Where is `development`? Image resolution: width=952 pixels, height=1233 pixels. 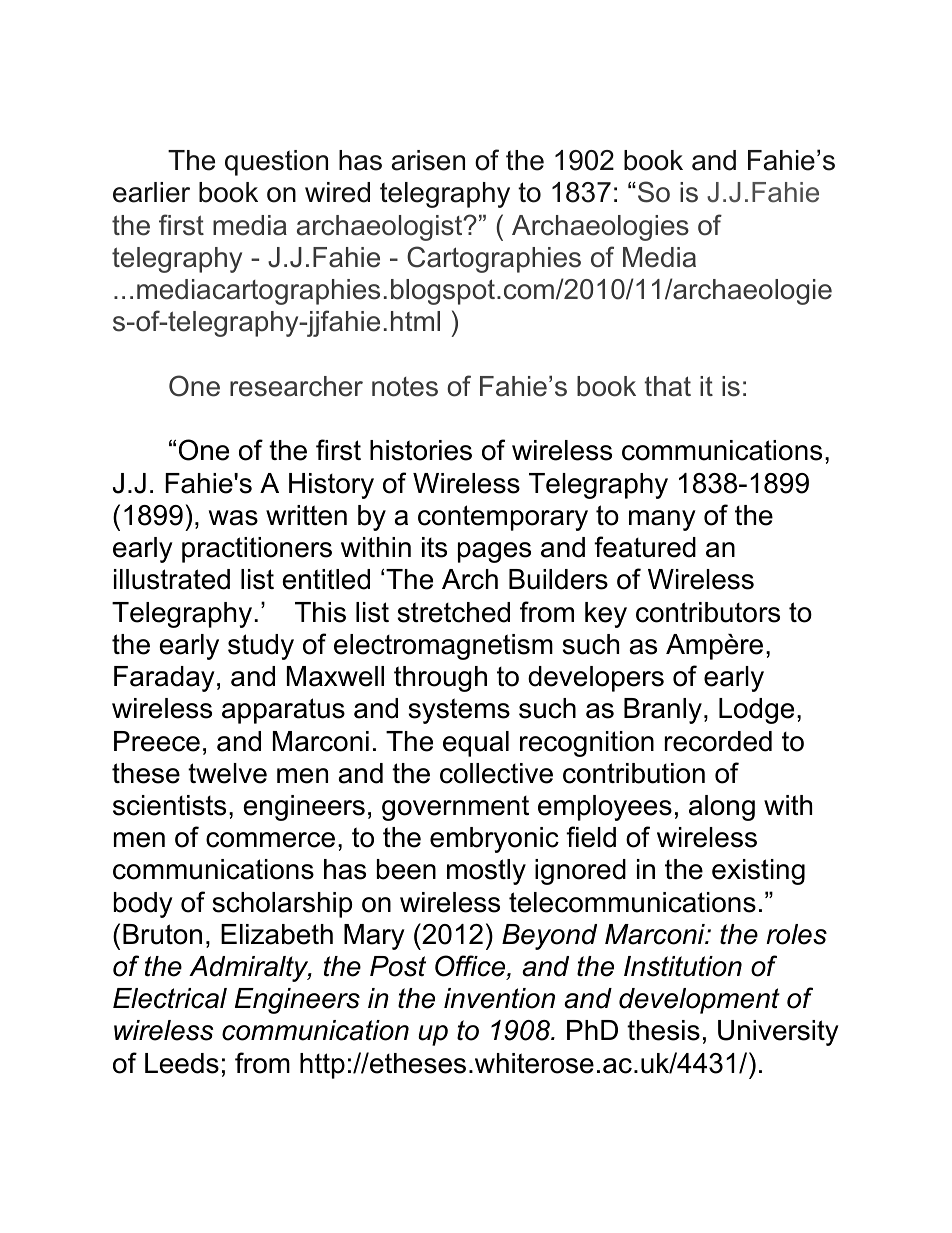
development is located at coordinates (699, 1001).
